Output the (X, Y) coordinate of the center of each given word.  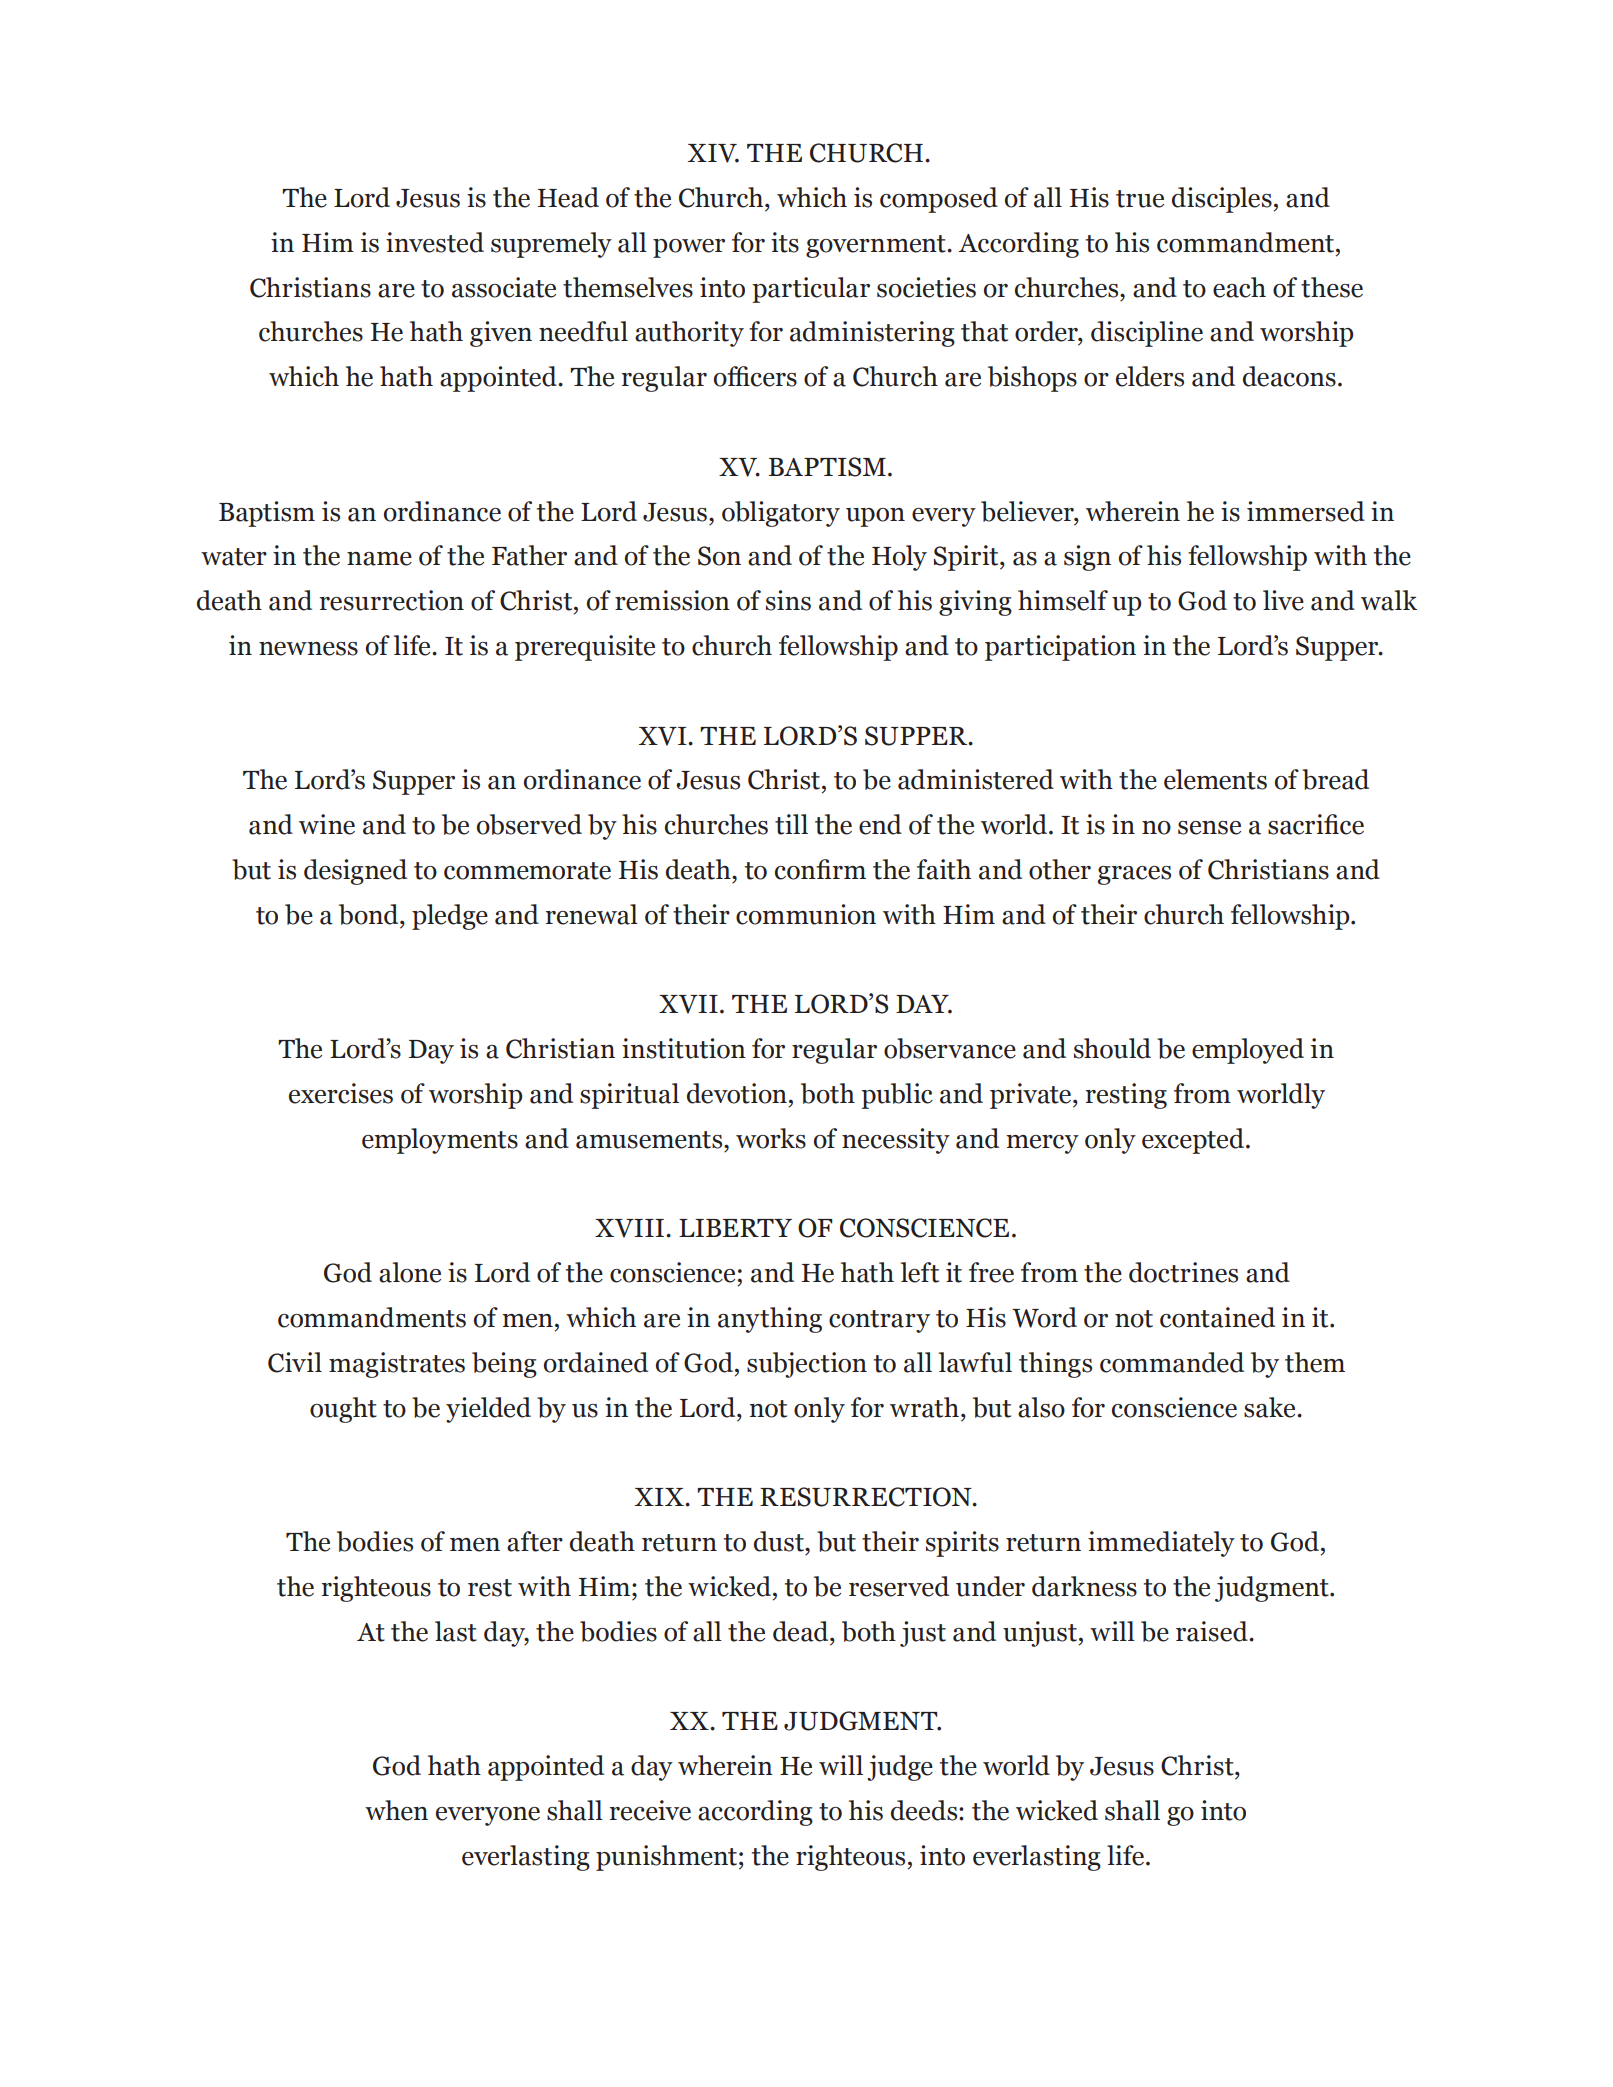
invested (435, 242)
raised (1213, 1631)
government (877, 246)
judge (900, 1768)
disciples (1223, 200)
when (396, 1810)
